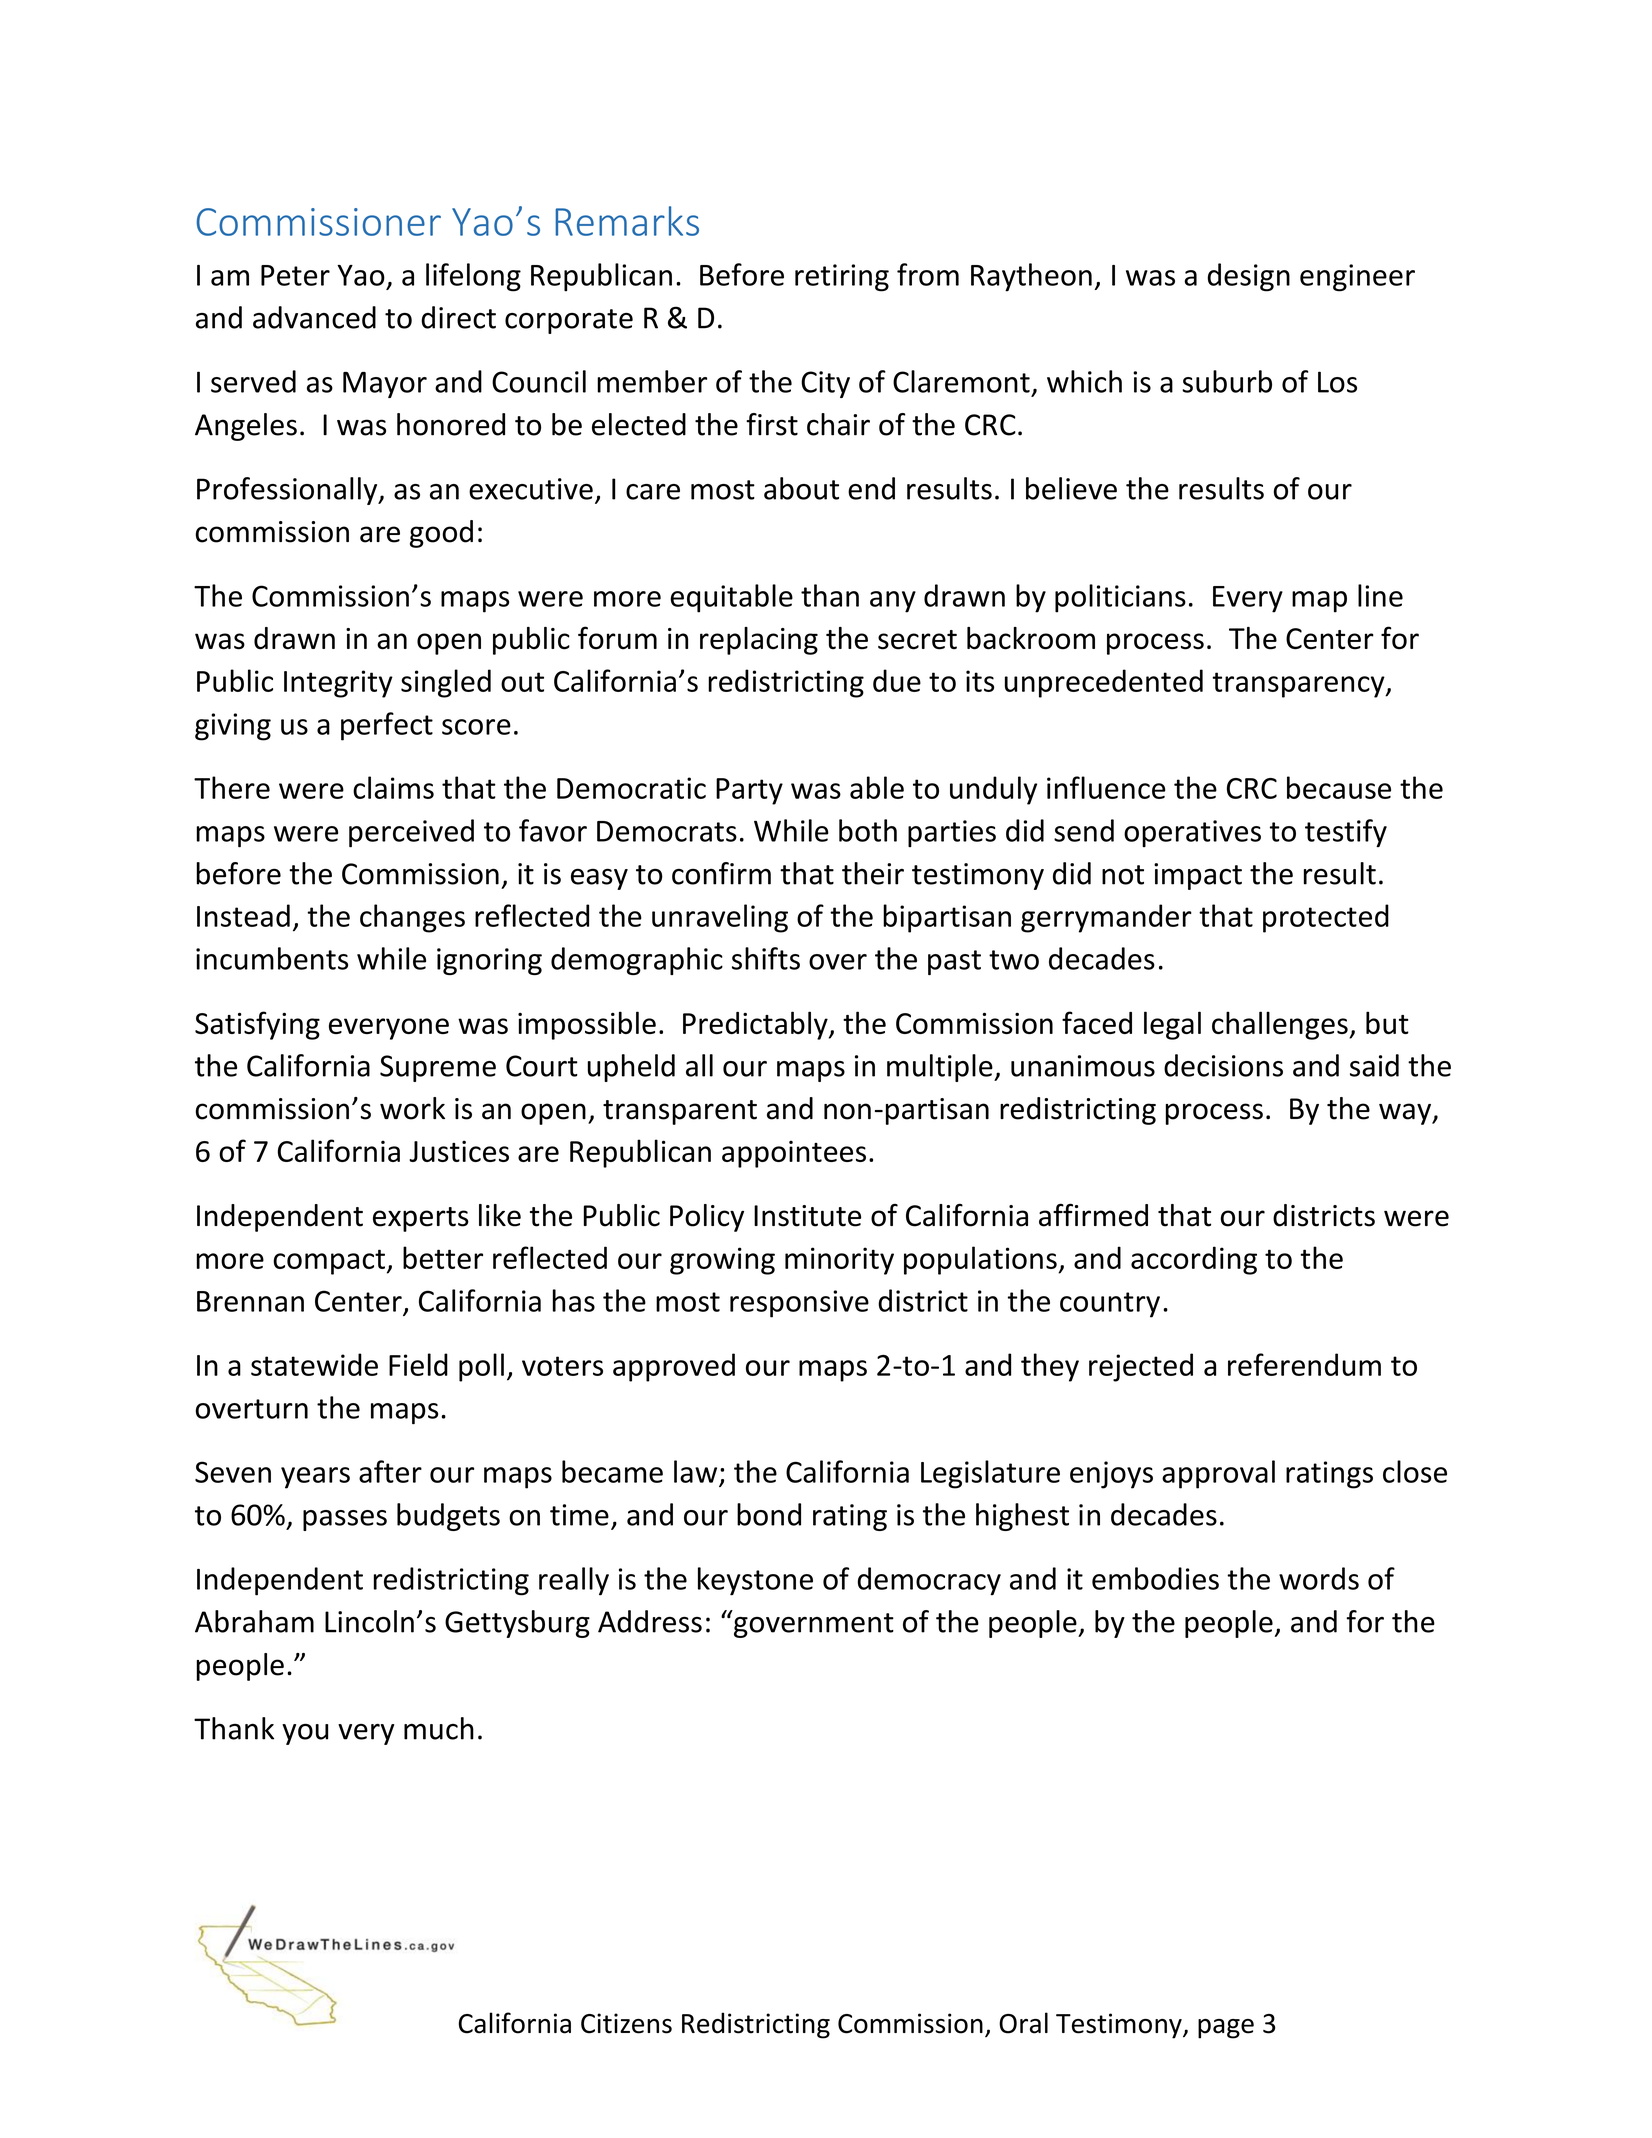 The width and height of the page is (1652, 2138). What do you see at coordinates (1023, 2023) in the page?
I see `Oral` at bounding box center [1023, 2023].
